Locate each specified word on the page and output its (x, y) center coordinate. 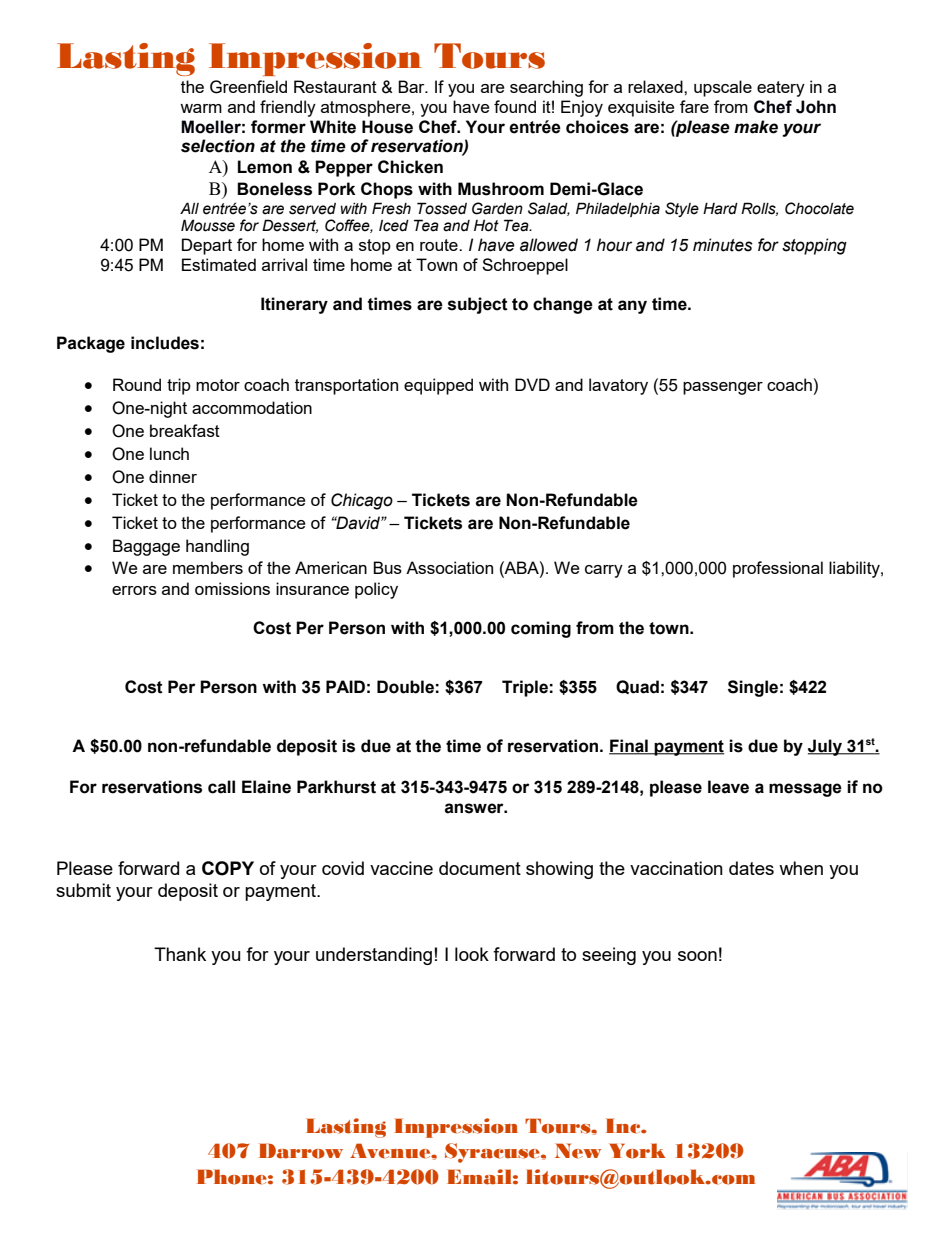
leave (728, 787)
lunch (169, 453)
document (480, 868)
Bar (412, 86)
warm (201, 108)
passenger (723, 388)
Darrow (301, 1151)
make (756, 127)
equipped (438, 386)
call (221, 787)
